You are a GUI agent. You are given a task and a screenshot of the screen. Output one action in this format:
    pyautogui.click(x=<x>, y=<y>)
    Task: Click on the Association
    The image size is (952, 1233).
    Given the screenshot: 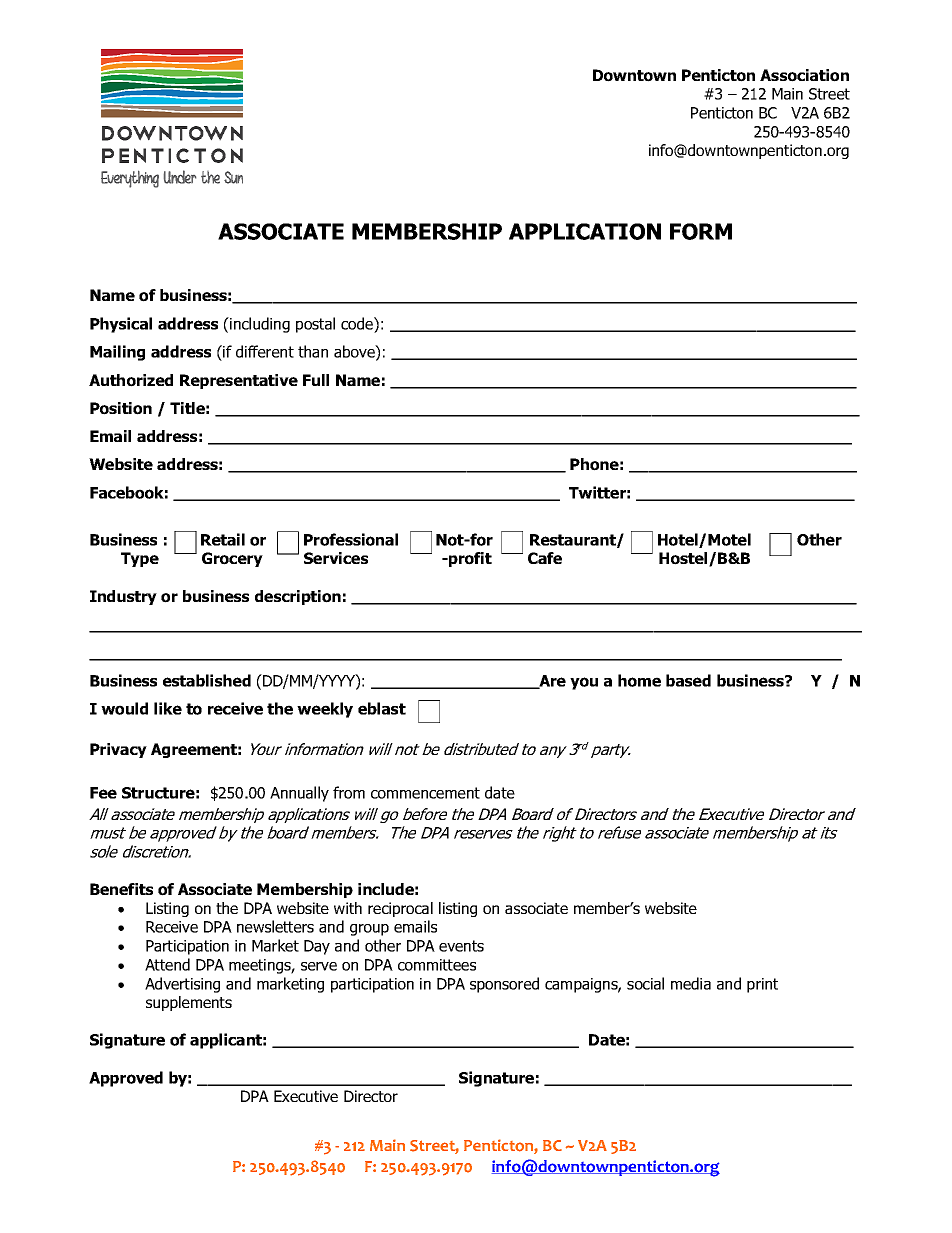 What is the action you would take?
    pyautogui.click(x=804, y=75)
